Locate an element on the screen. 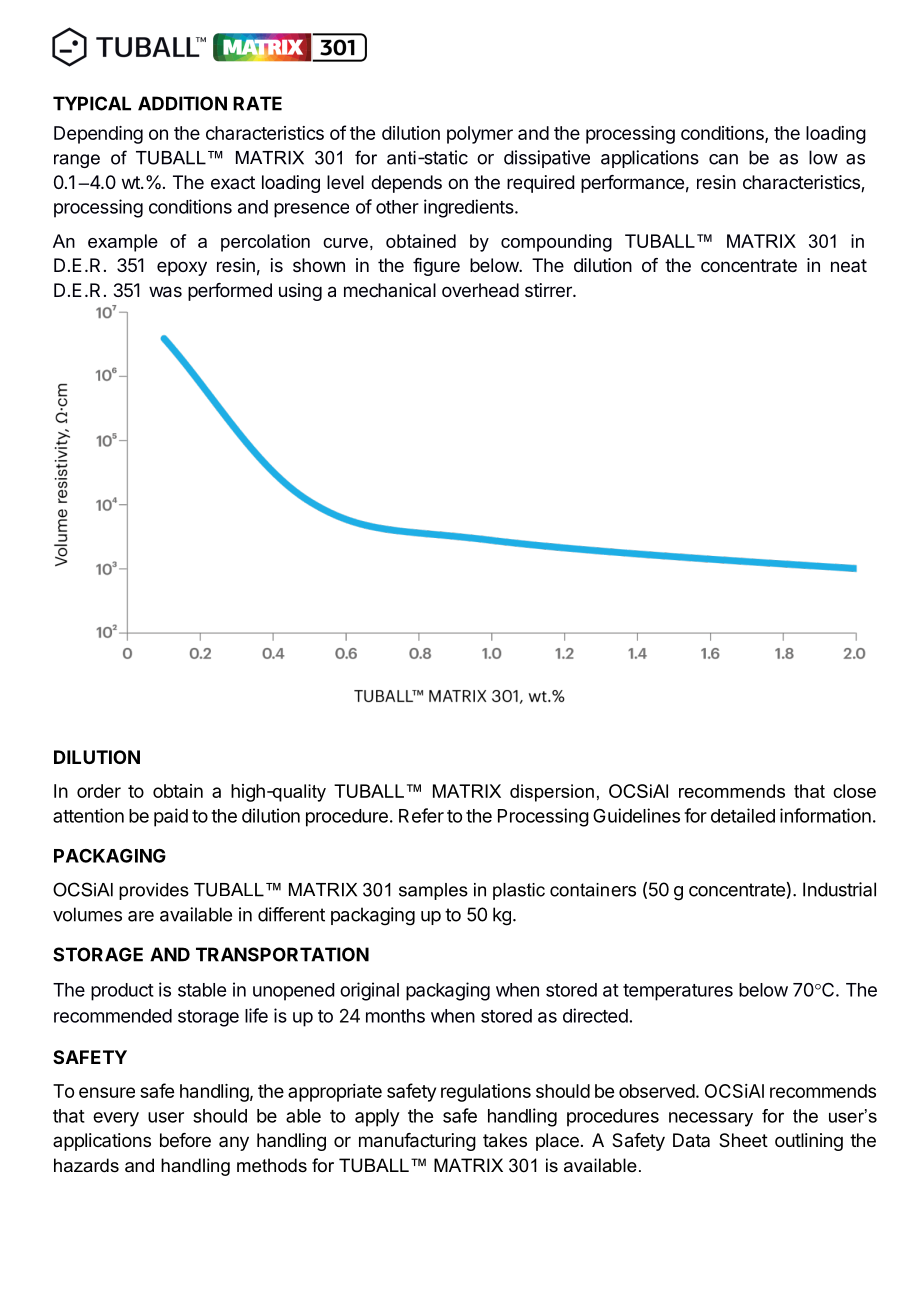 The width and height of the screenshot is (924, 1307). overhead is located at coordinates (480, 290).
